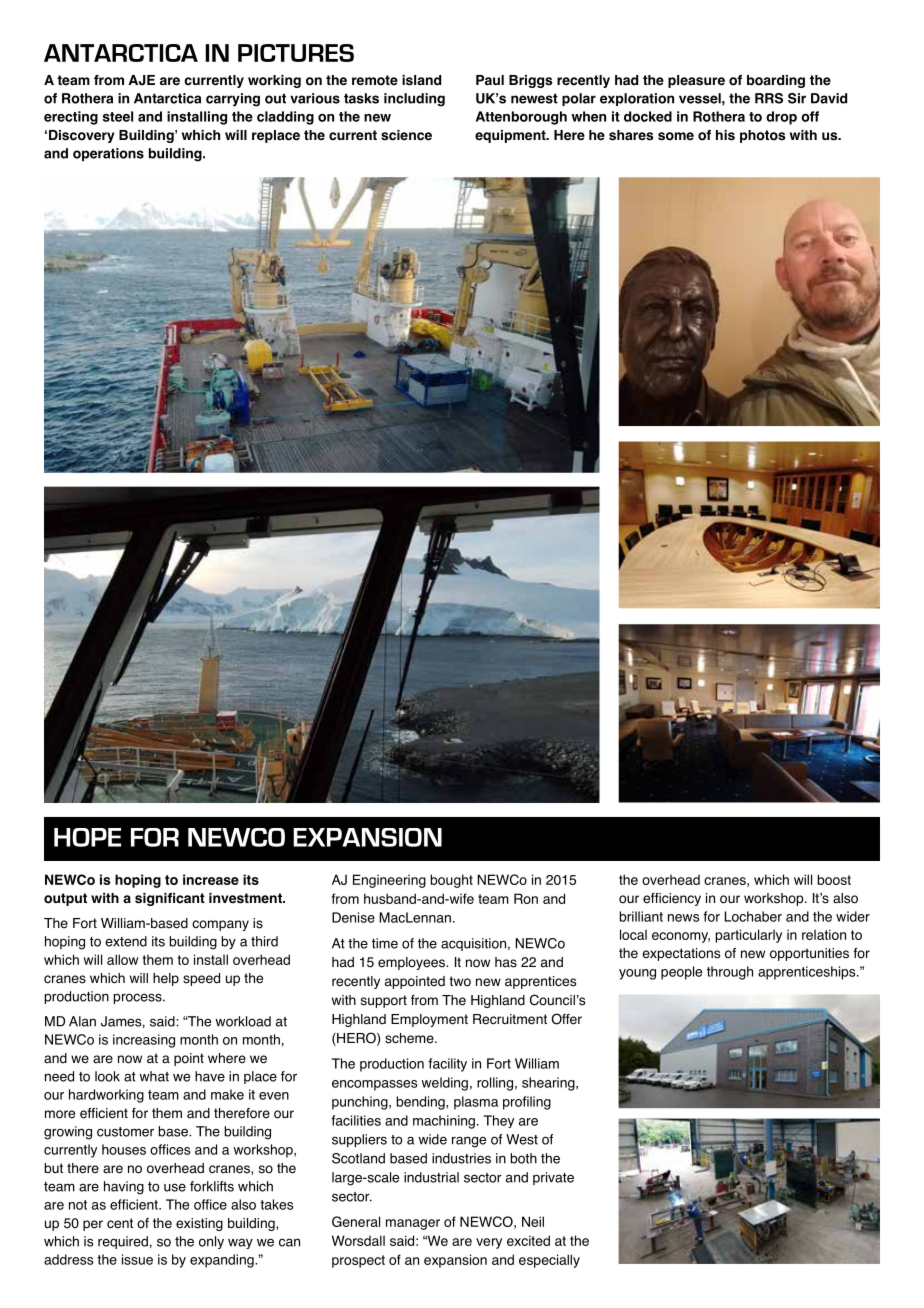 The image size is (924, 1308). I want to click on photos, so click(762, 136).
